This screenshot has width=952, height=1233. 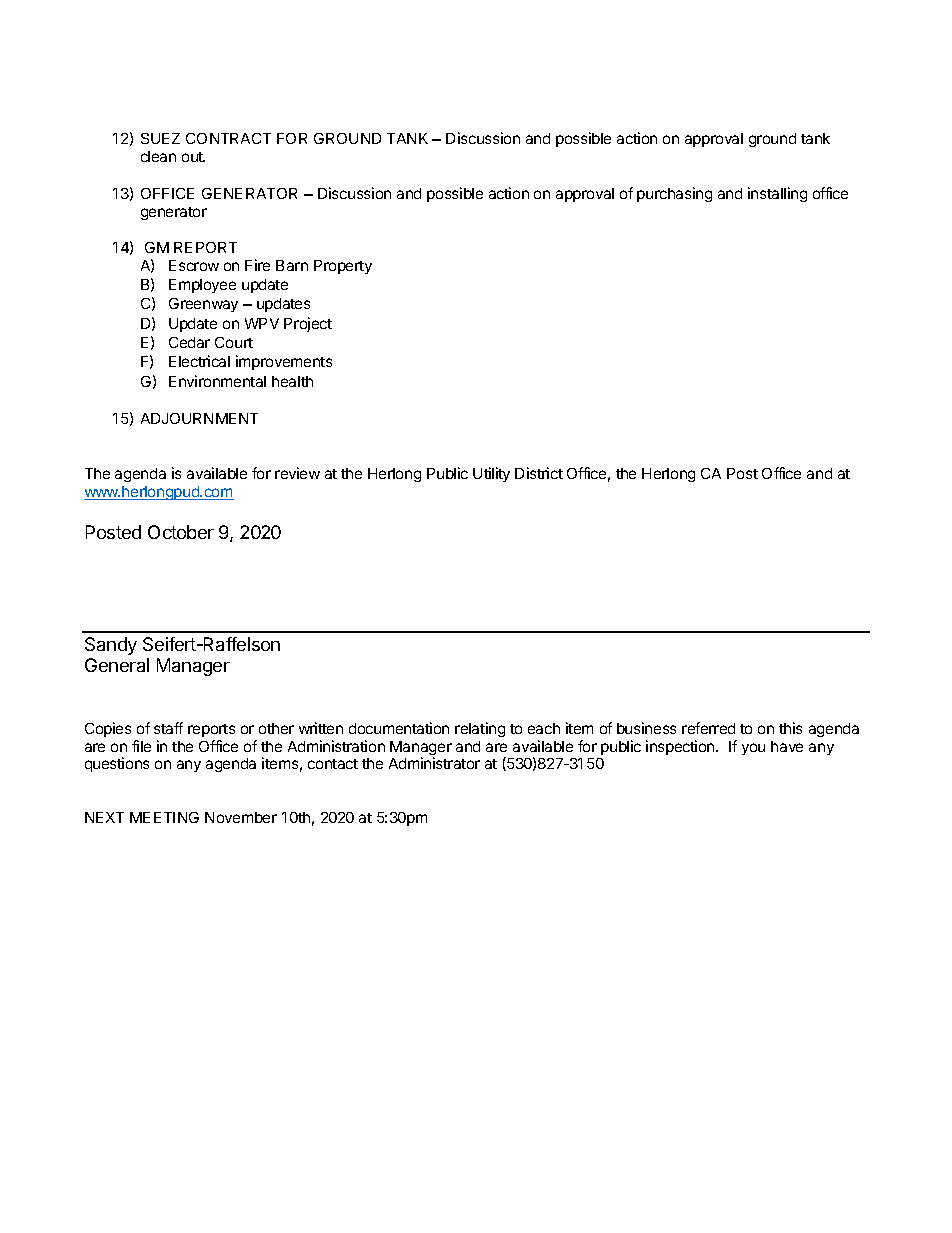 What do you see at coordinates (674, 194) in the screenshot?
I see `purchasing` at bounding box center [674, 194].
